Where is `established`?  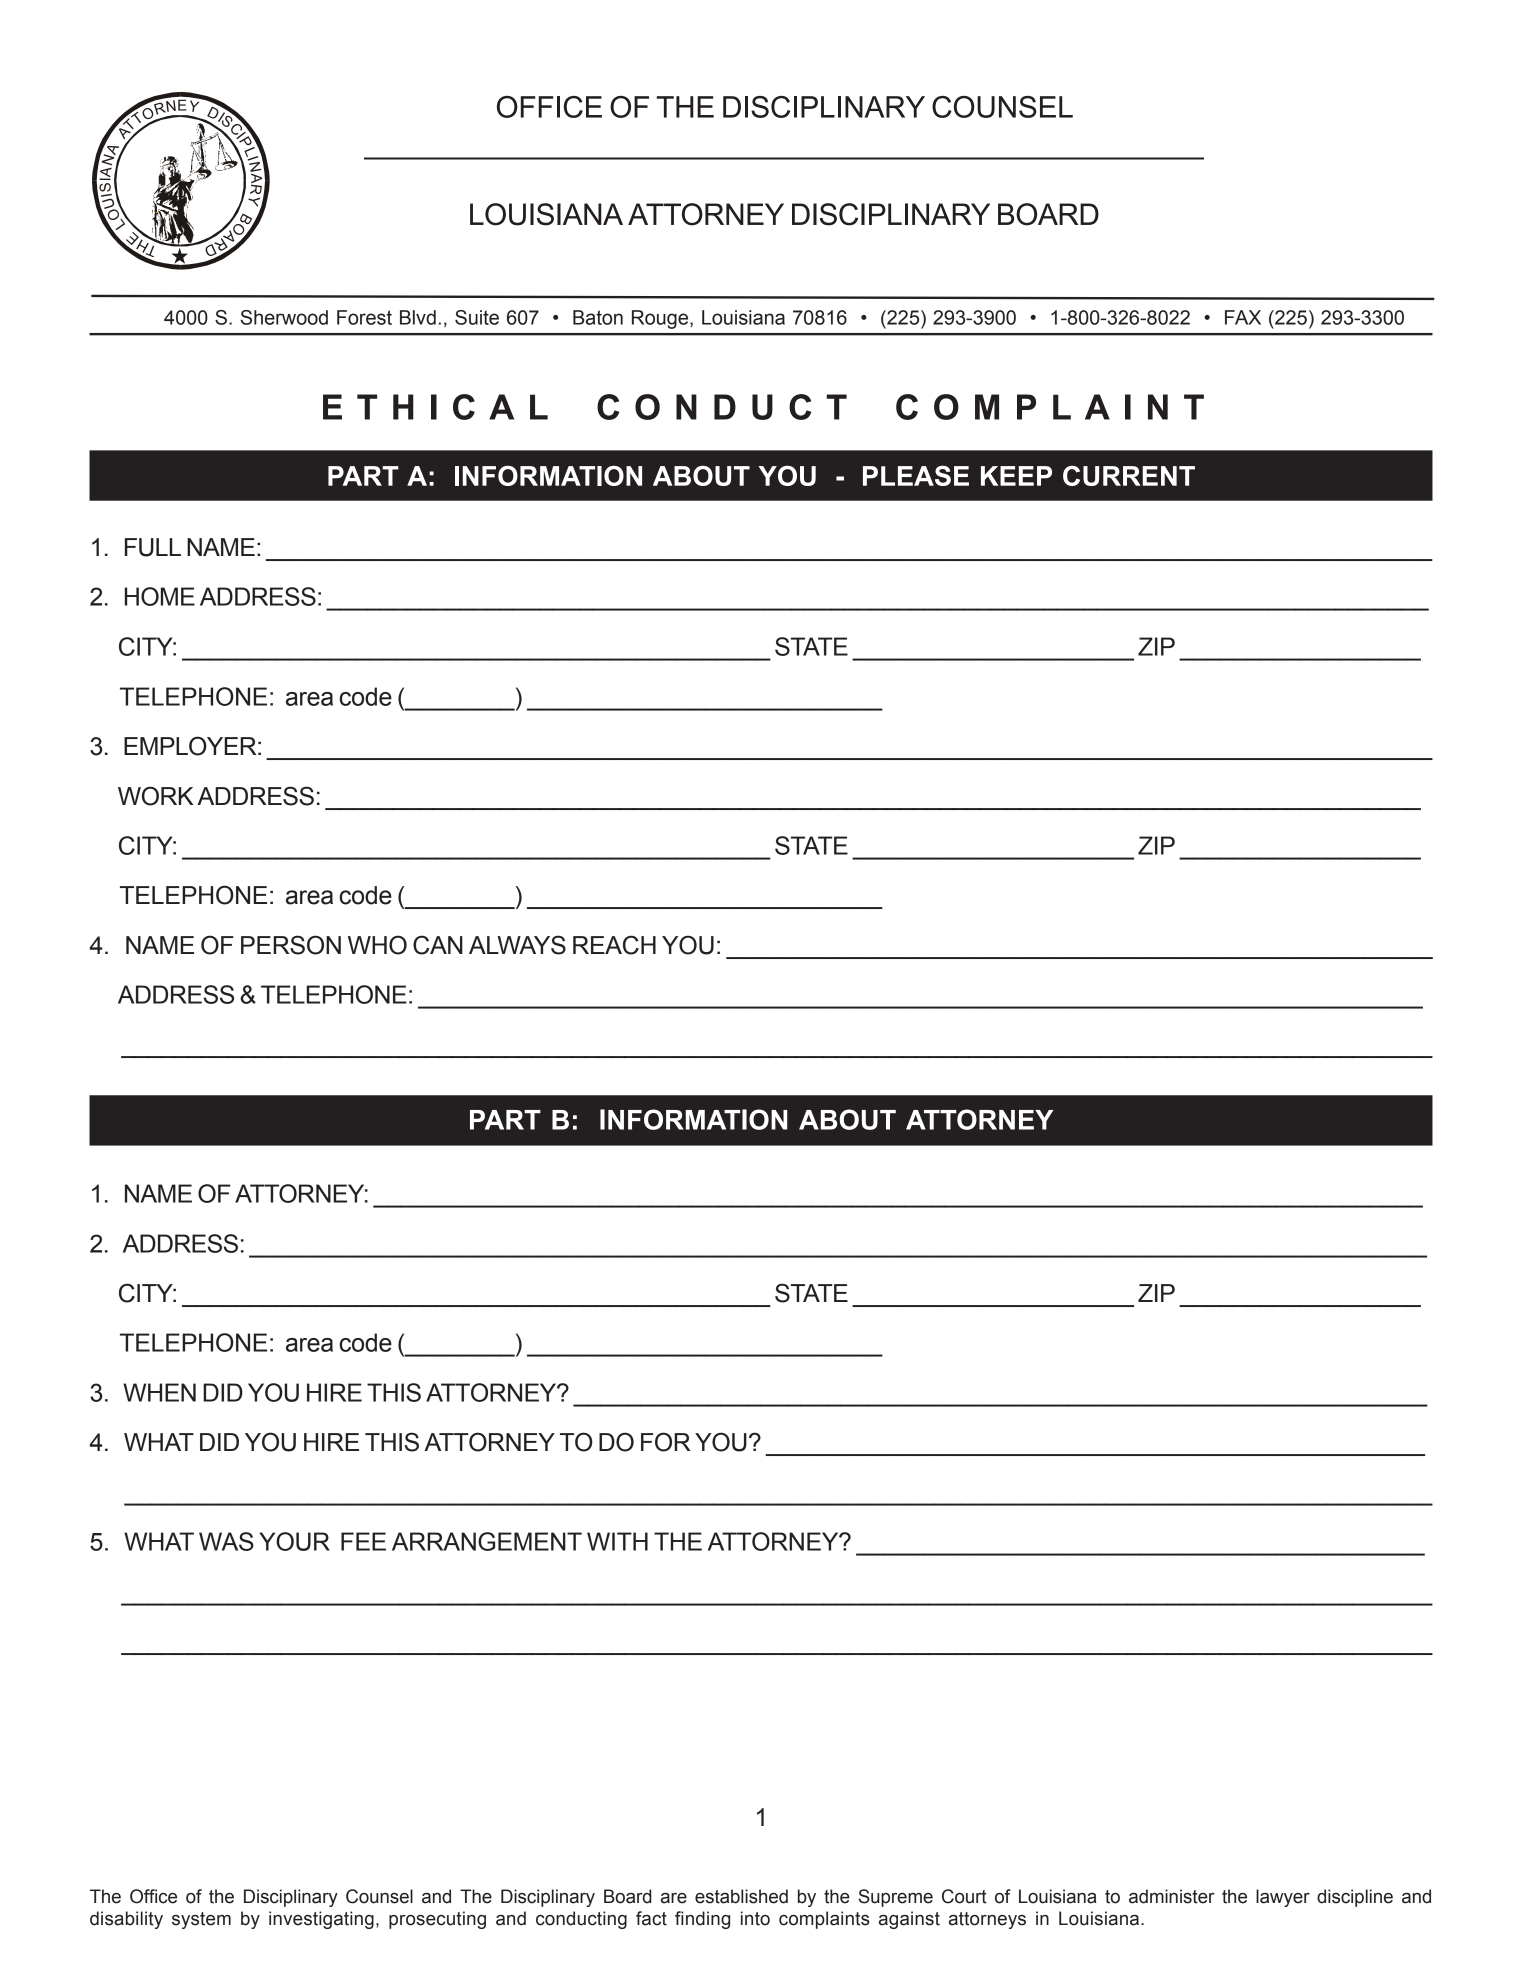
established is located at coordinates (741, 1896).
